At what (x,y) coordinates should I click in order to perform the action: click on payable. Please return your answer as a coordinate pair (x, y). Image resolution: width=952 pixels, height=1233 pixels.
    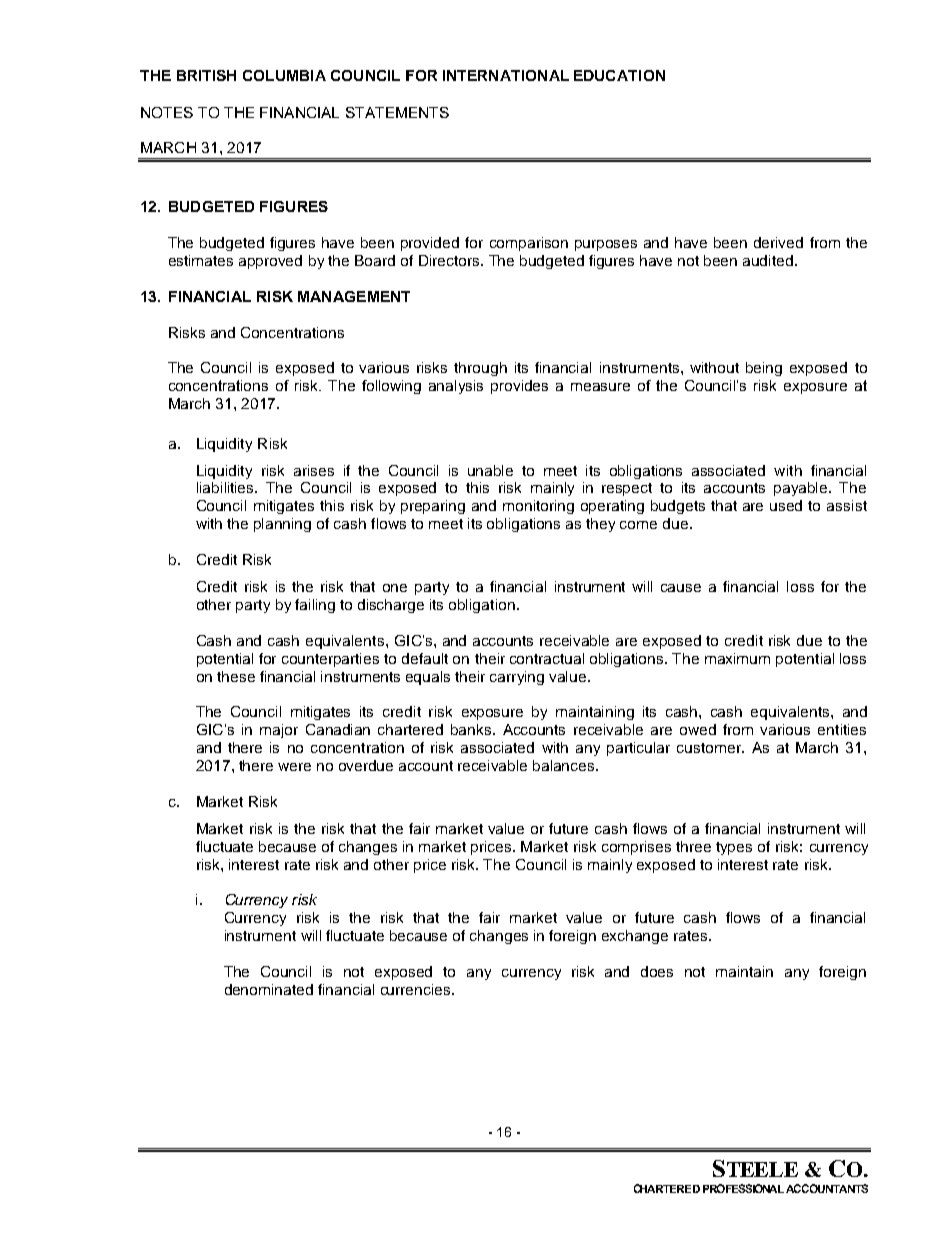
    Looking at the image, I should click on (802, 489).
